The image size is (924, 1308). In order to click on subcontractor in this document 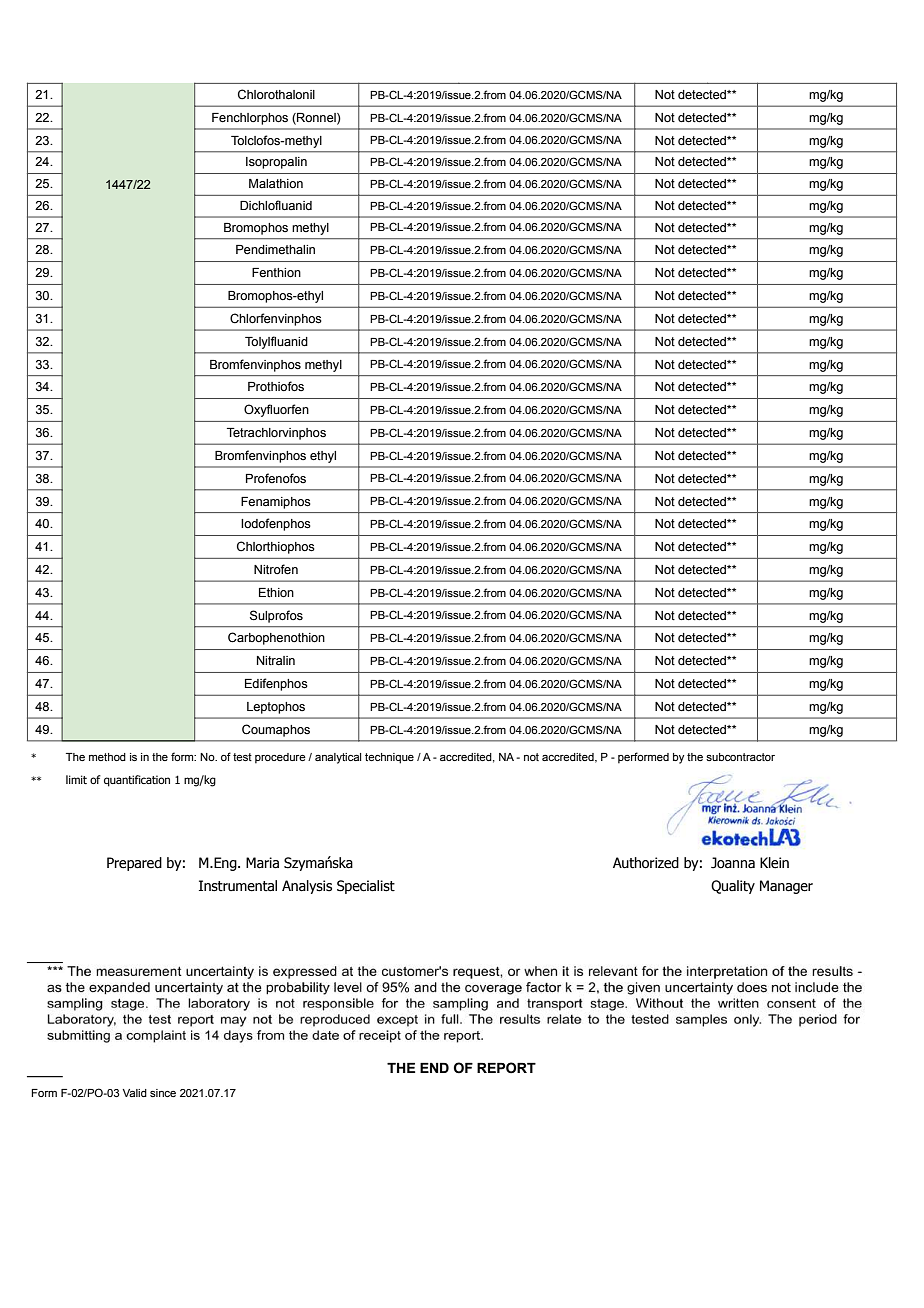, I will do `click(740, 757)`.
